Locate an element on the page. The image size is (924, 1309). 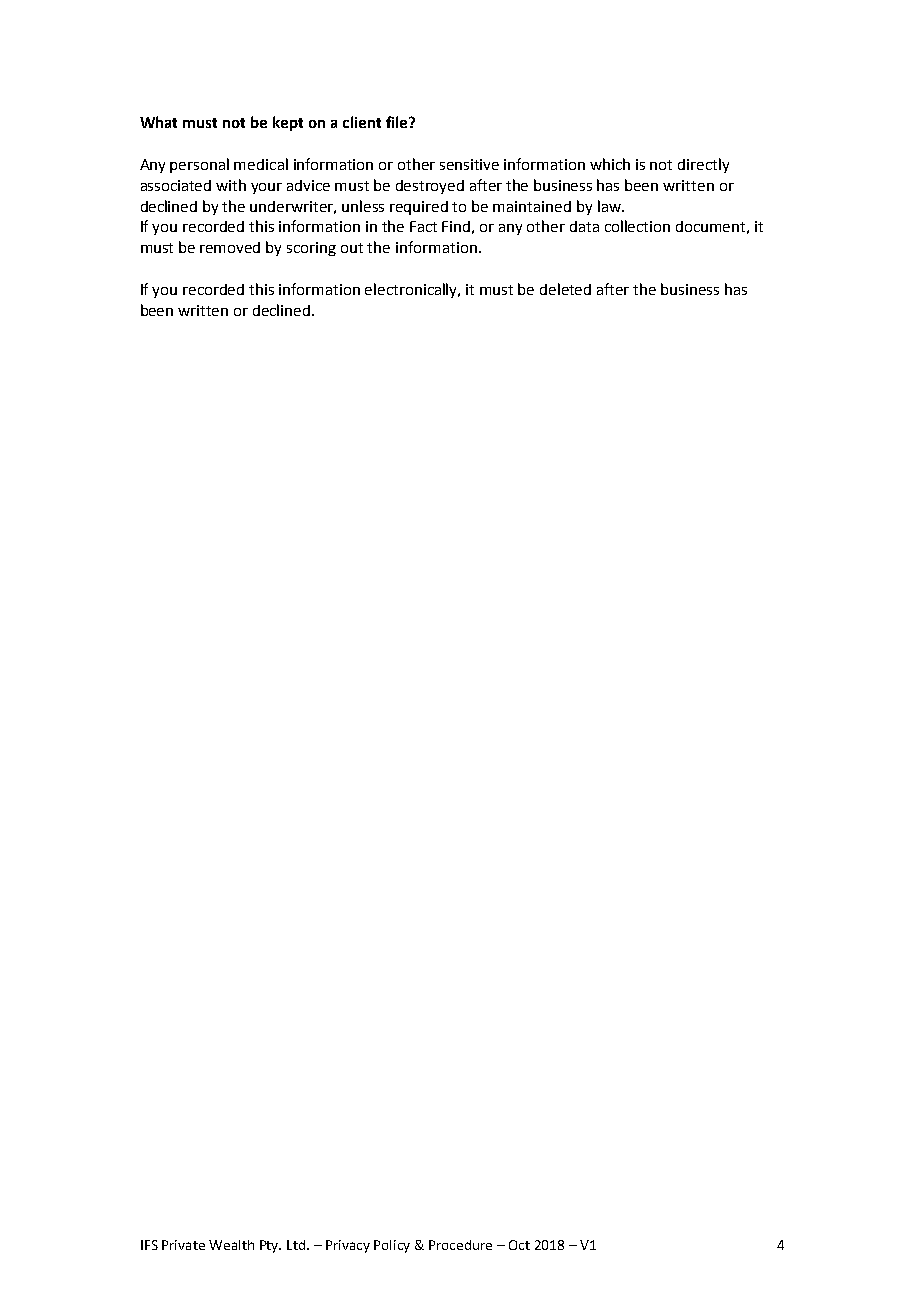
personal is located at coordinates (199, 165).
